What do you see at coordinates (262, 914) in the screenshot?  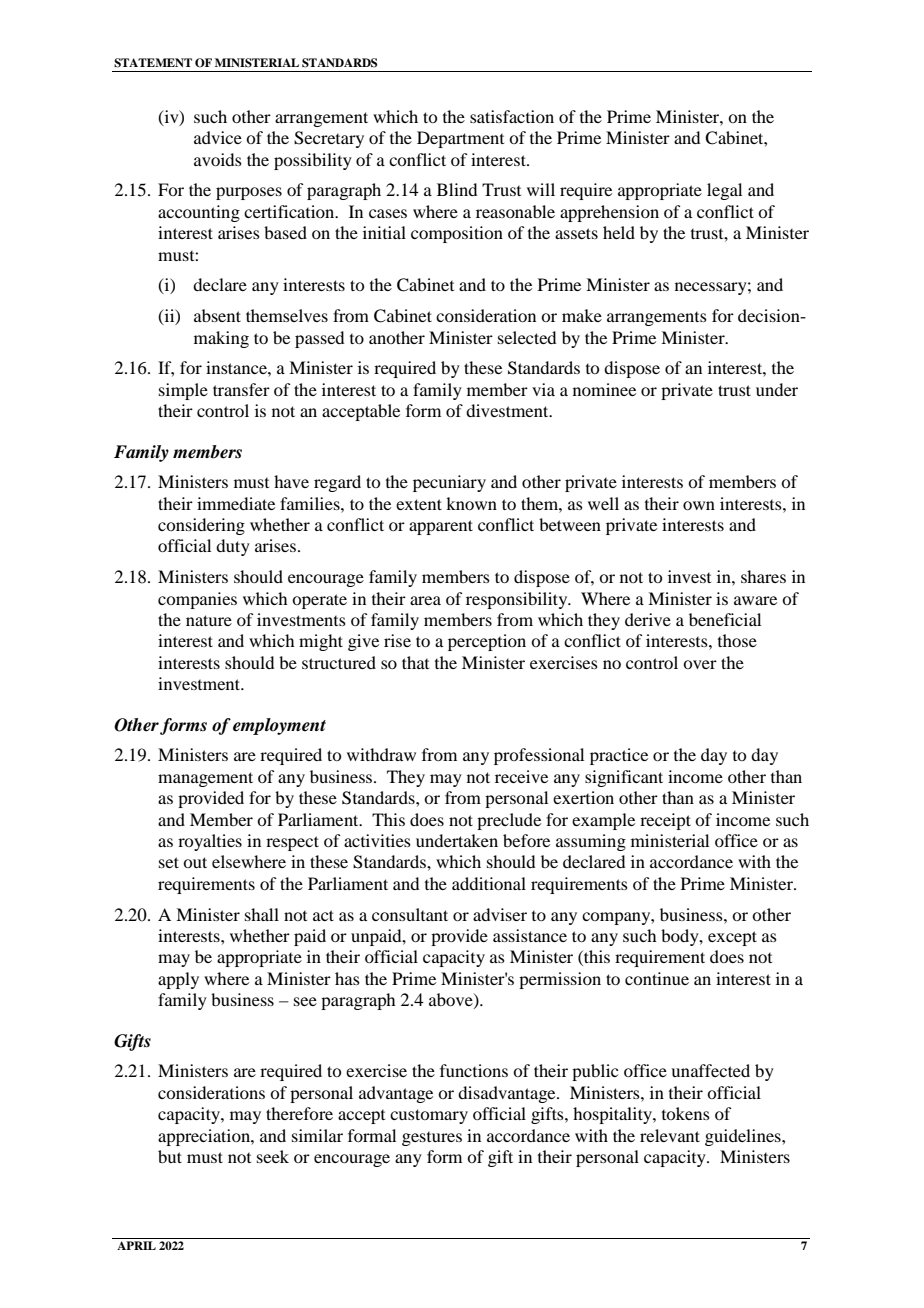 I see `shall` at bounding box center [262, 914].
